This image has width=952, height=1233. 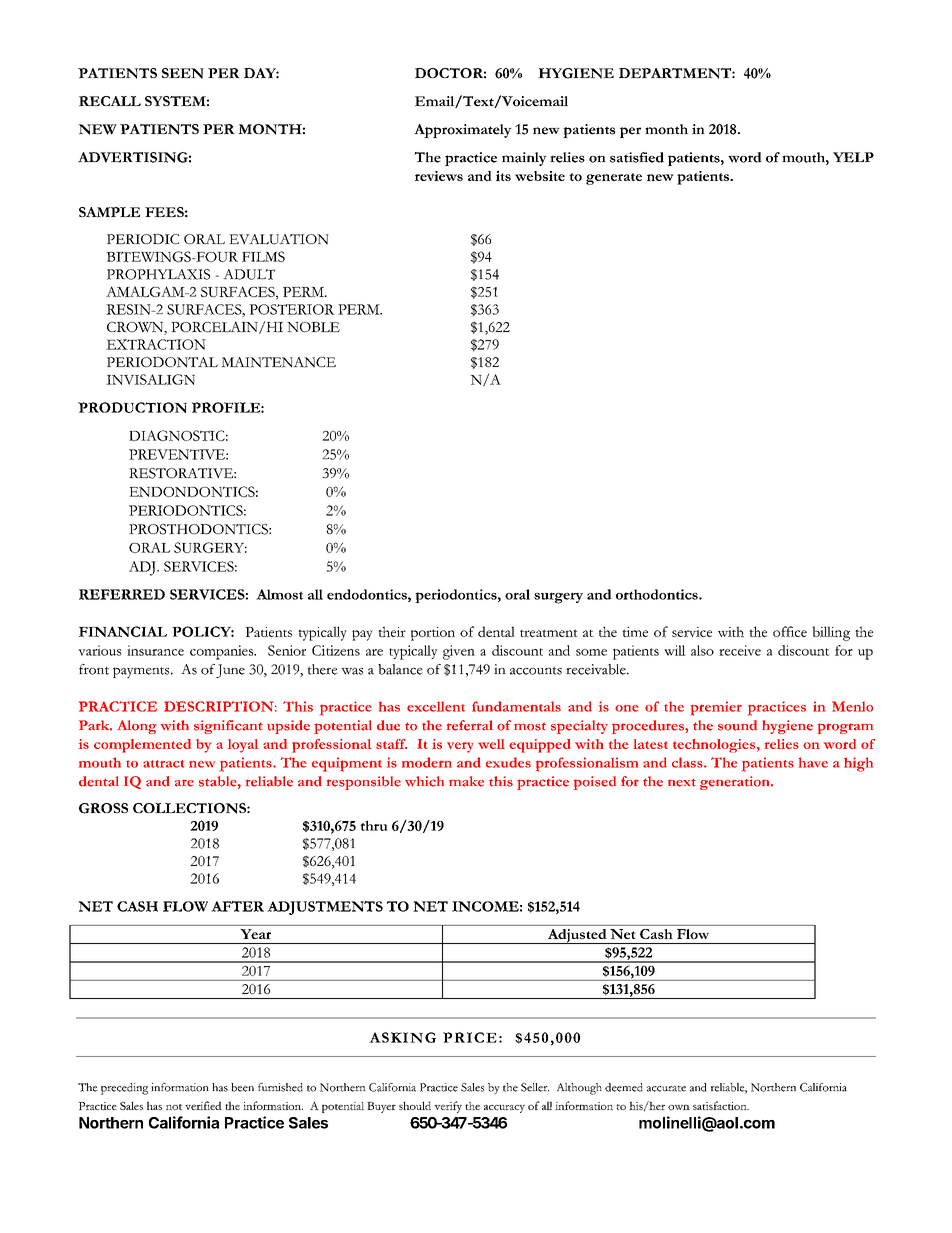 What do you see at coordinates (853, 157) in the image?
I see `YELP` at bounding box center [853, 157].
